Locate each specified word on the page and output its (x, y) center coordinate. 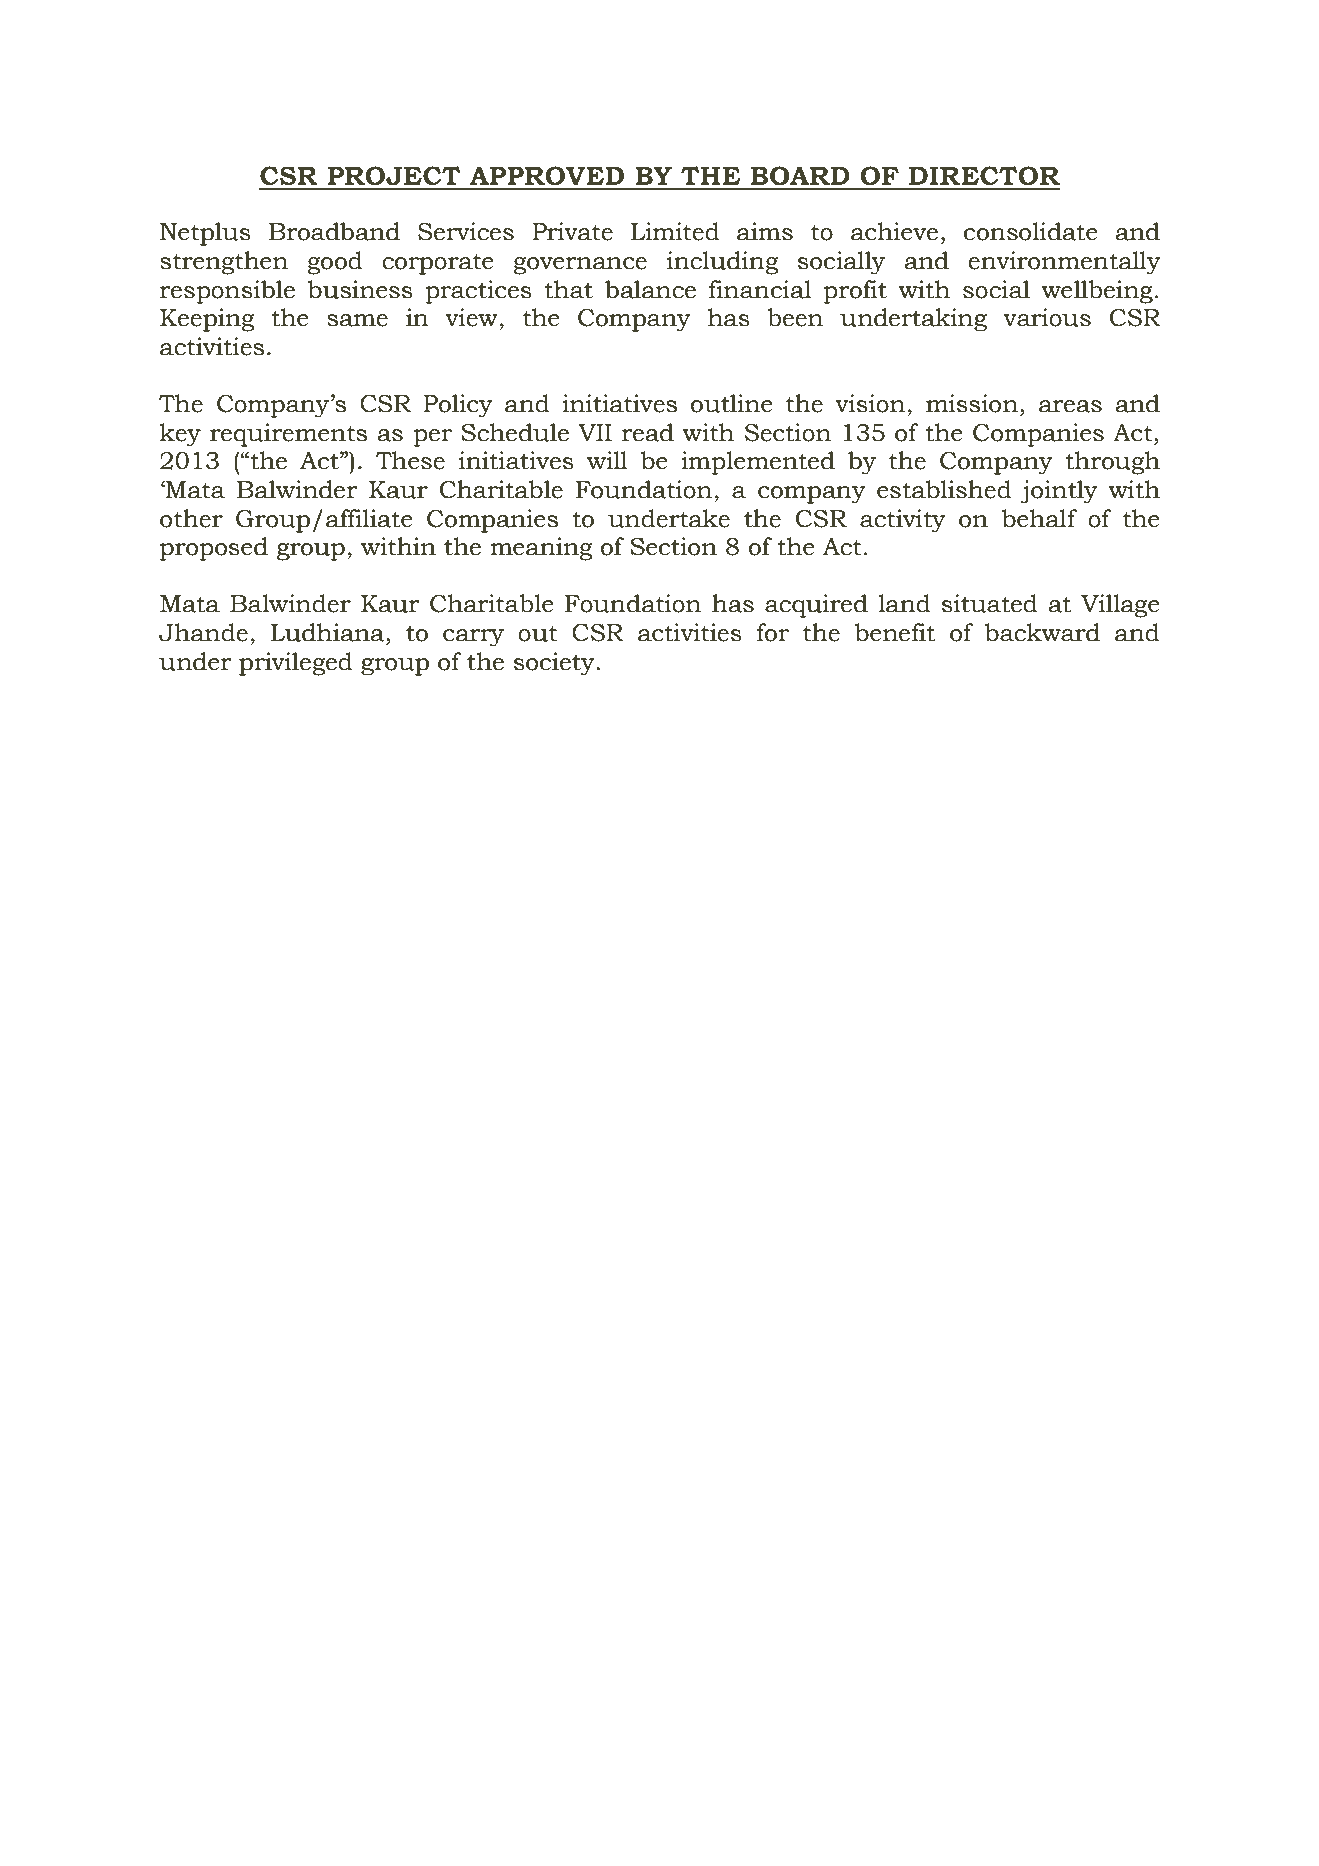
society (555, 664)
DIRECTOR (984, 176)
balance (650, 289)
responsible (227, 292)
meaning (541, 549)
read (648, 432)
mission (972, 403)
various (1047, 317)
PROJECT (394, 176)
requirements (288, 435)
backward (1042, 632)
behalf (1039, 518)
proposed (214, 549)
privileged (296, 664)
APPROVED (546, 176)
